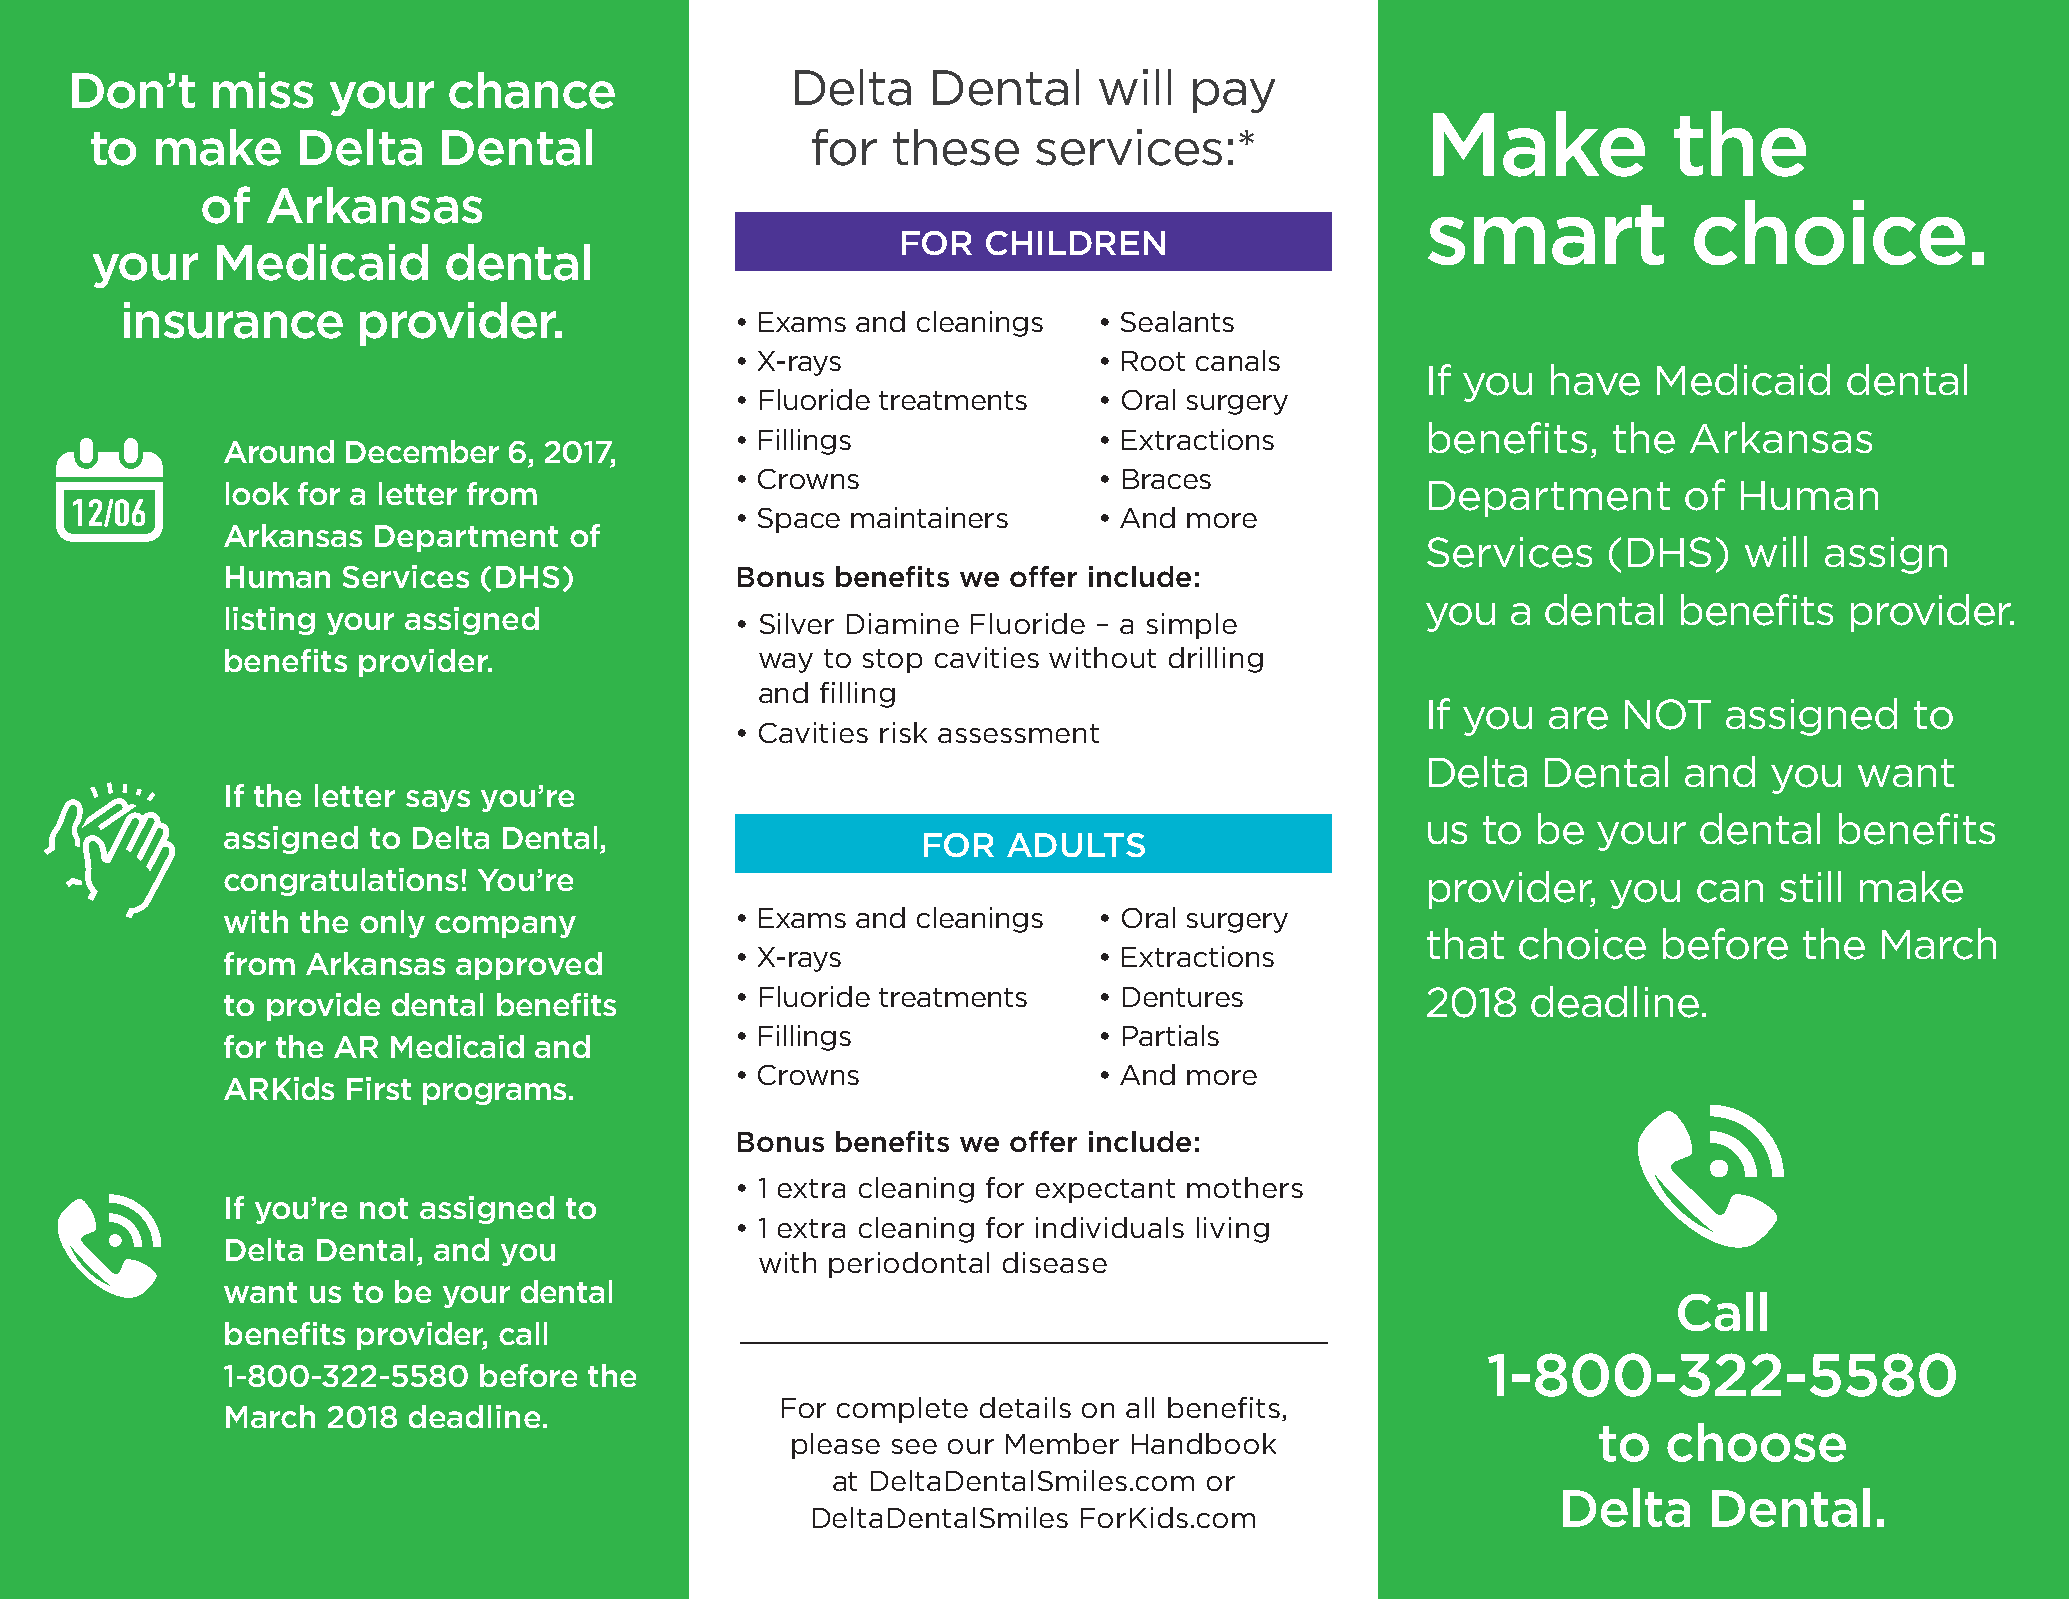 Image resolution: width=2069 pixels, height=1599 pixels. Describe the element at coordinates (836, 1446) in the image. I see `please` at that location.
